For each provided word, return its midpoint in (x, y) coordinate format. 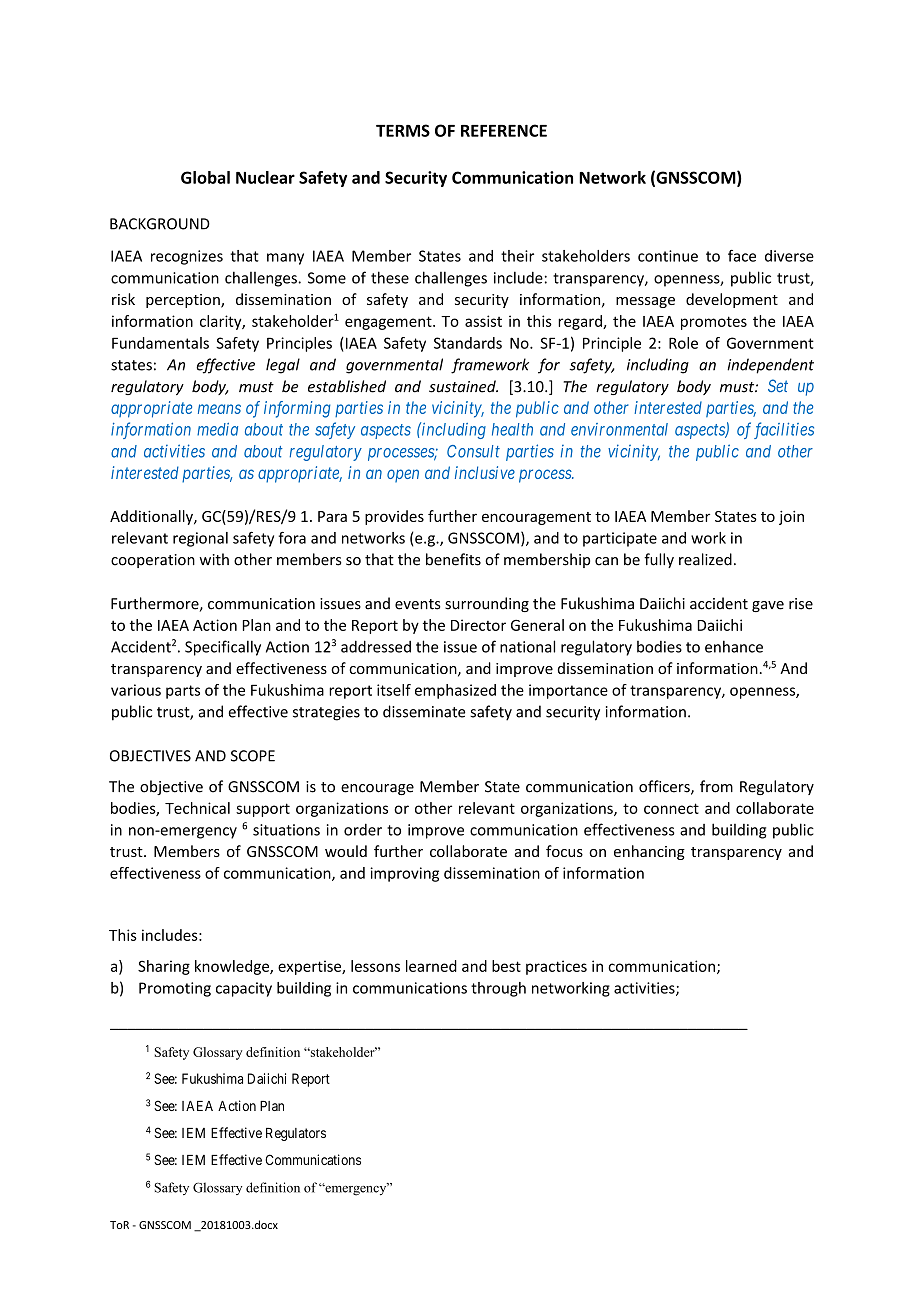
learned (431, 966)
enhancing (649, 852)
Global (205, 177)
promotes (714, 323)
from (716, 786)
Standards (468, 343)
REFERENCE (504, 130)
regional (200, 539)
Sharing (164, 967)
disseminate (424, 711)
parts (183, 692)
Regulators (296, 1134)
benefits (453, 559)
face (742, 256)
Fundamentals (160, 343)
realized (705, 559)
